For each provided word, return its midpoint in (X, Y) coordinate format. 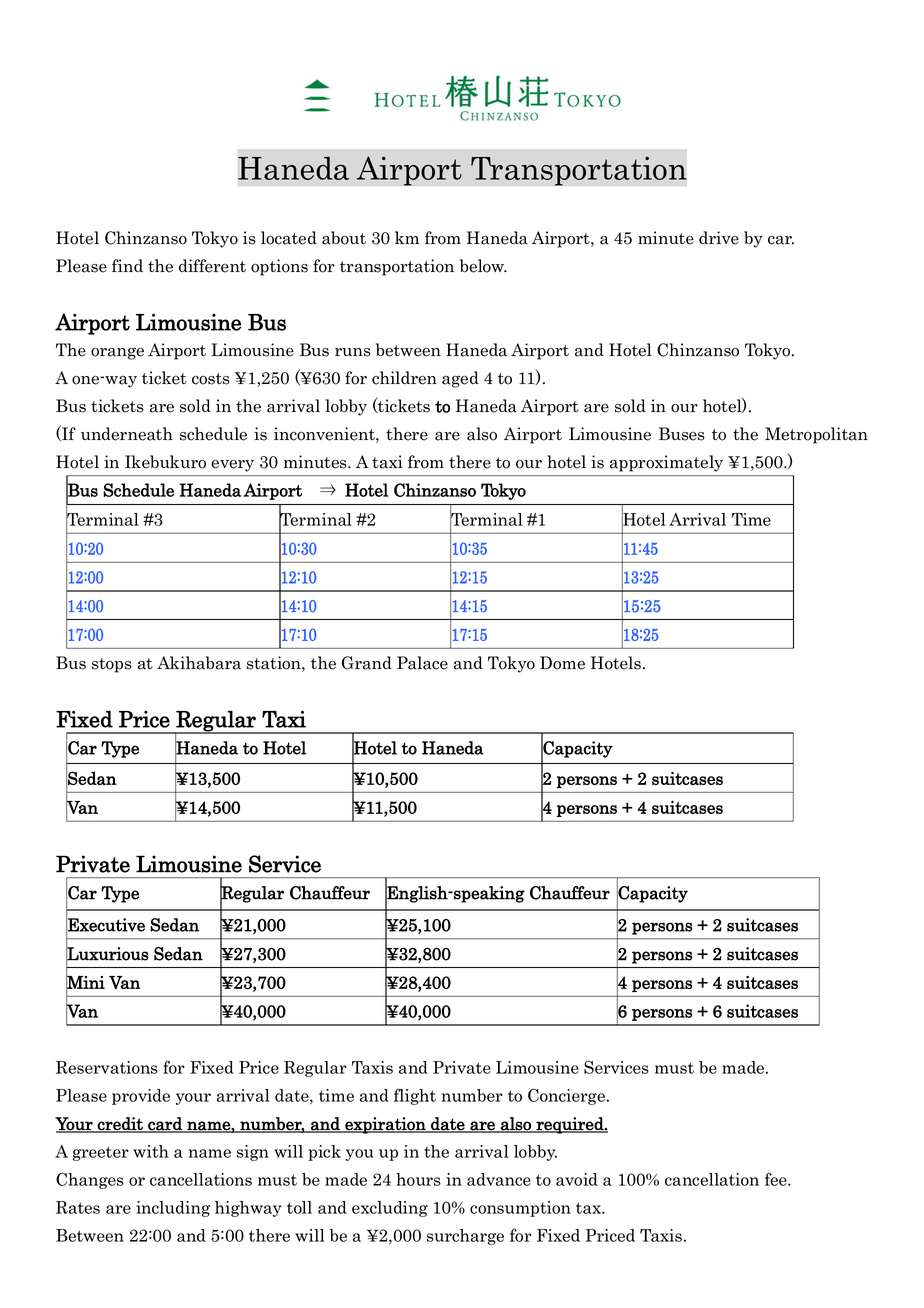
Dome (562, 663)
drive (719, 238)
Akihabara (199, 663)
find (127, 265)
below (483, 266)
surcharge (465, 1237)
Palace (422, 663)
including (173, 1209)
